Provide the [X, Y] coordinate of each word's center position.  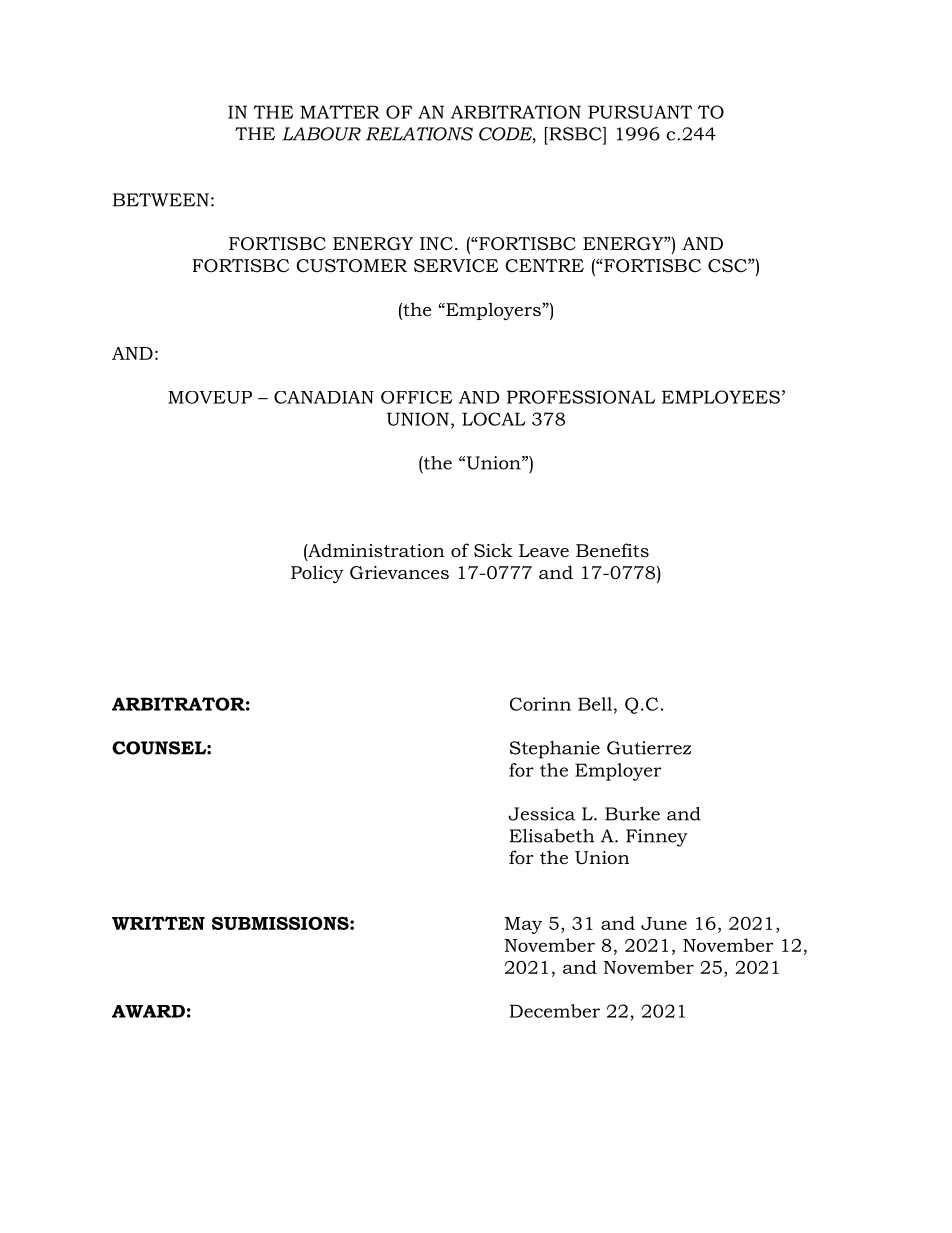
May [523, 925]
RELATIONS [419, 134]
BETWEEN [161, 200]
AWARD [148, 1011]
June [664, 923]
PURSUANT [640, 112]
